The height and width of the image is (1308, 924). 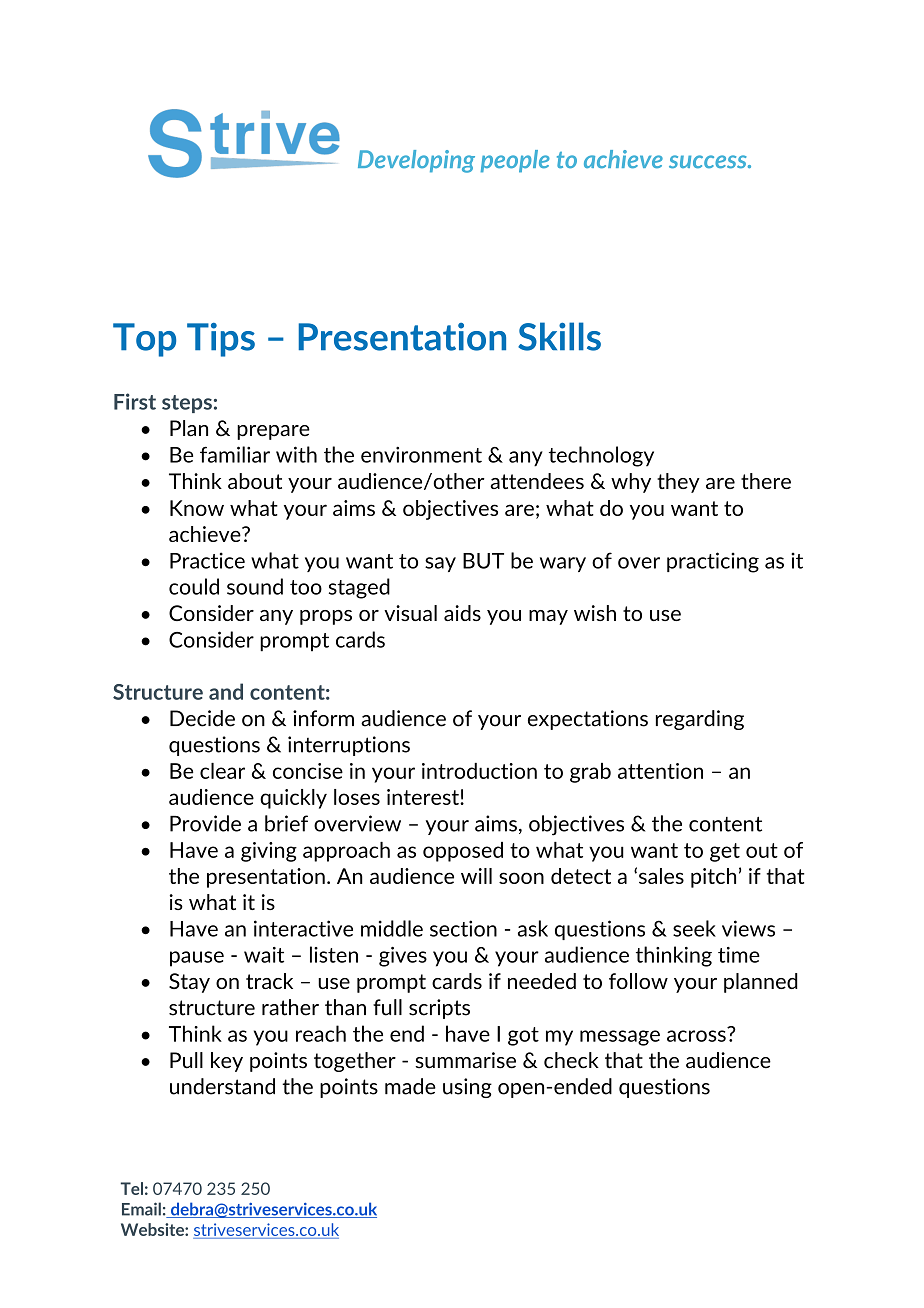 I want to click on regarding, so click(x=700, y=720).
